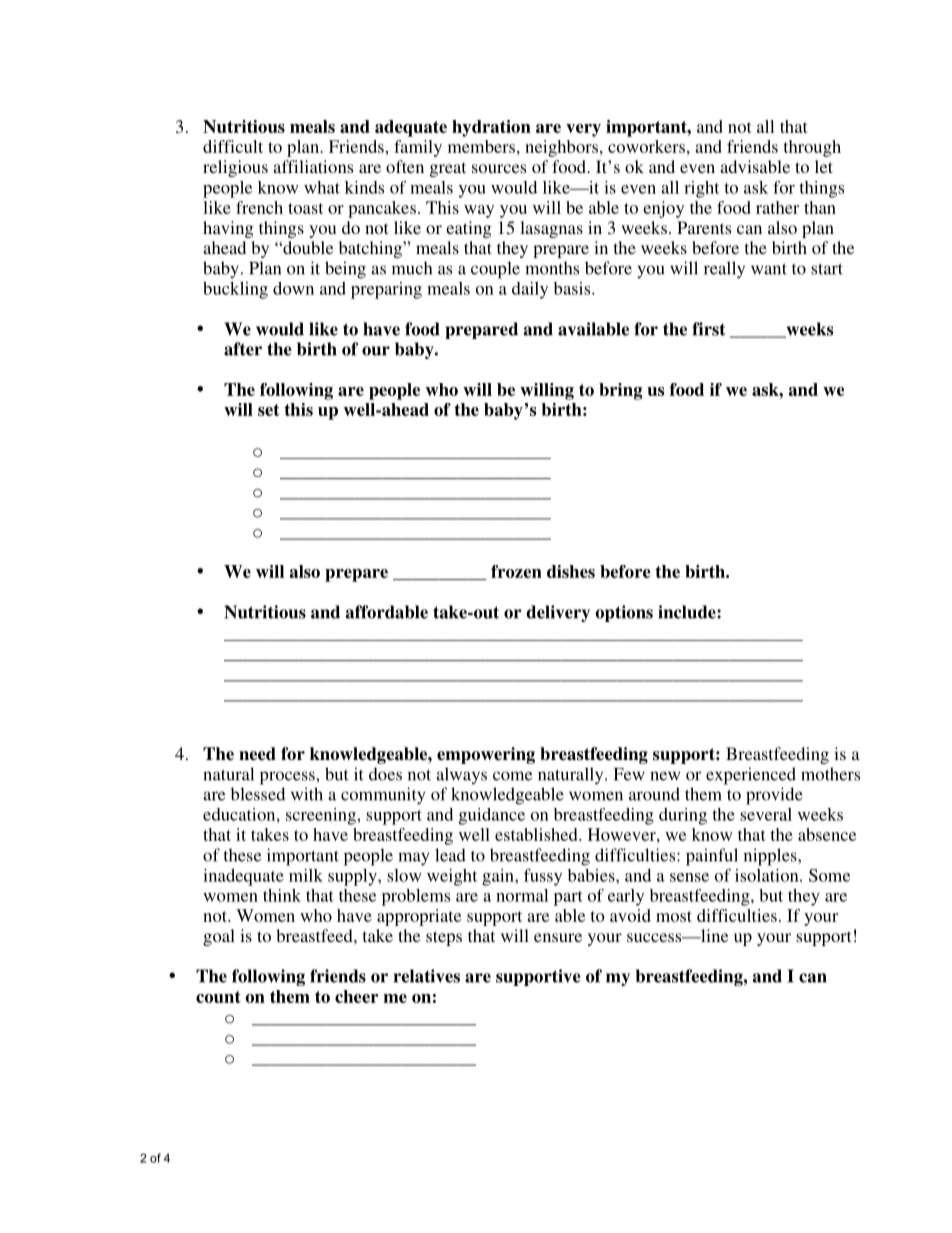  What do you see at coordinates (313, 166) in the document?
I see `affiliations` at bounding box center [313, 166].
